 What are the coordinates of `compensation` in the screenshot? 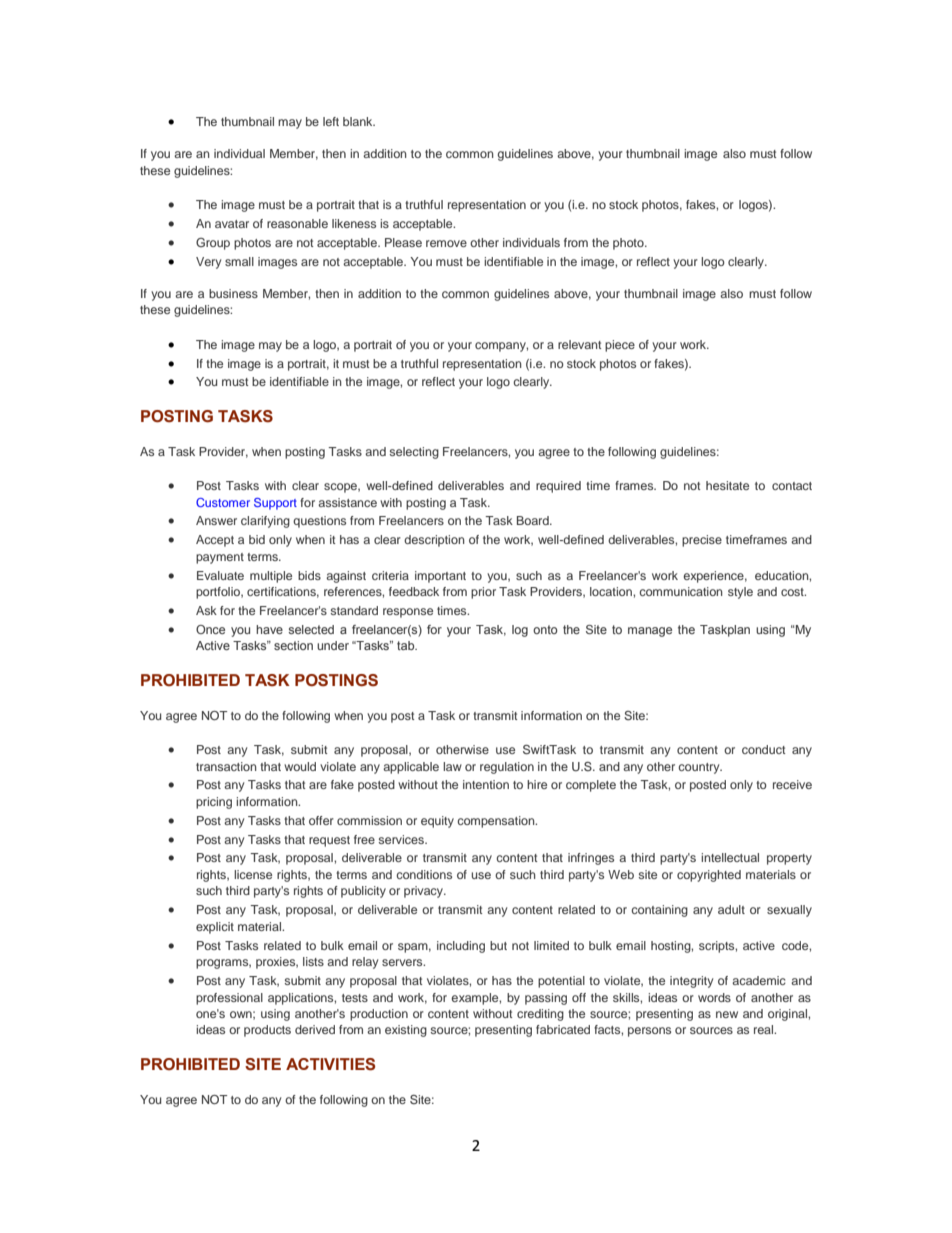 It's located at (497, 822).
